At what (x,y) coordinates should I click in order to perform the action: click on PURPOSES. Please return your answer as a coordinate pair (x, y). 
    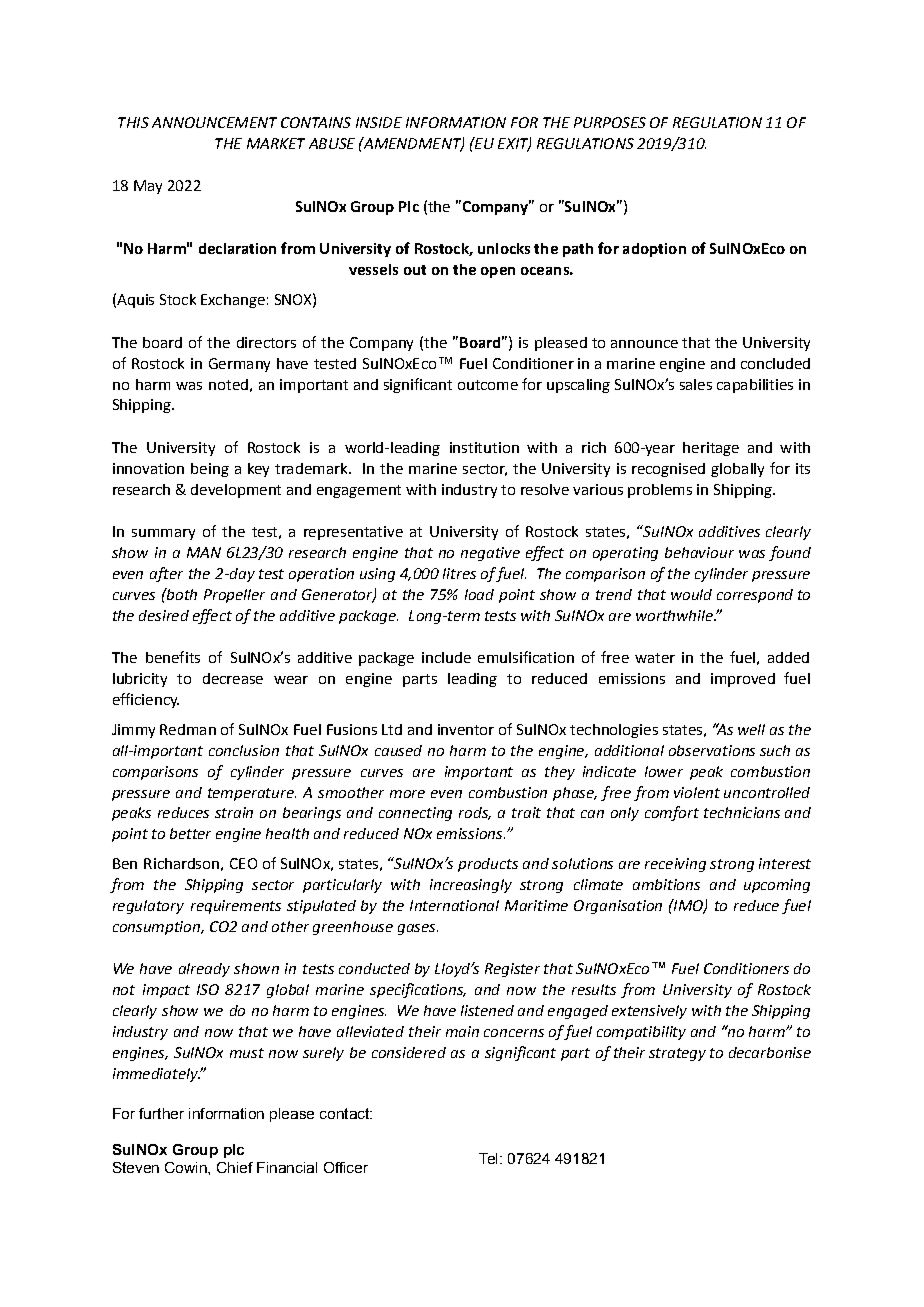
    Looking at the image, I should click on (610, 122).
